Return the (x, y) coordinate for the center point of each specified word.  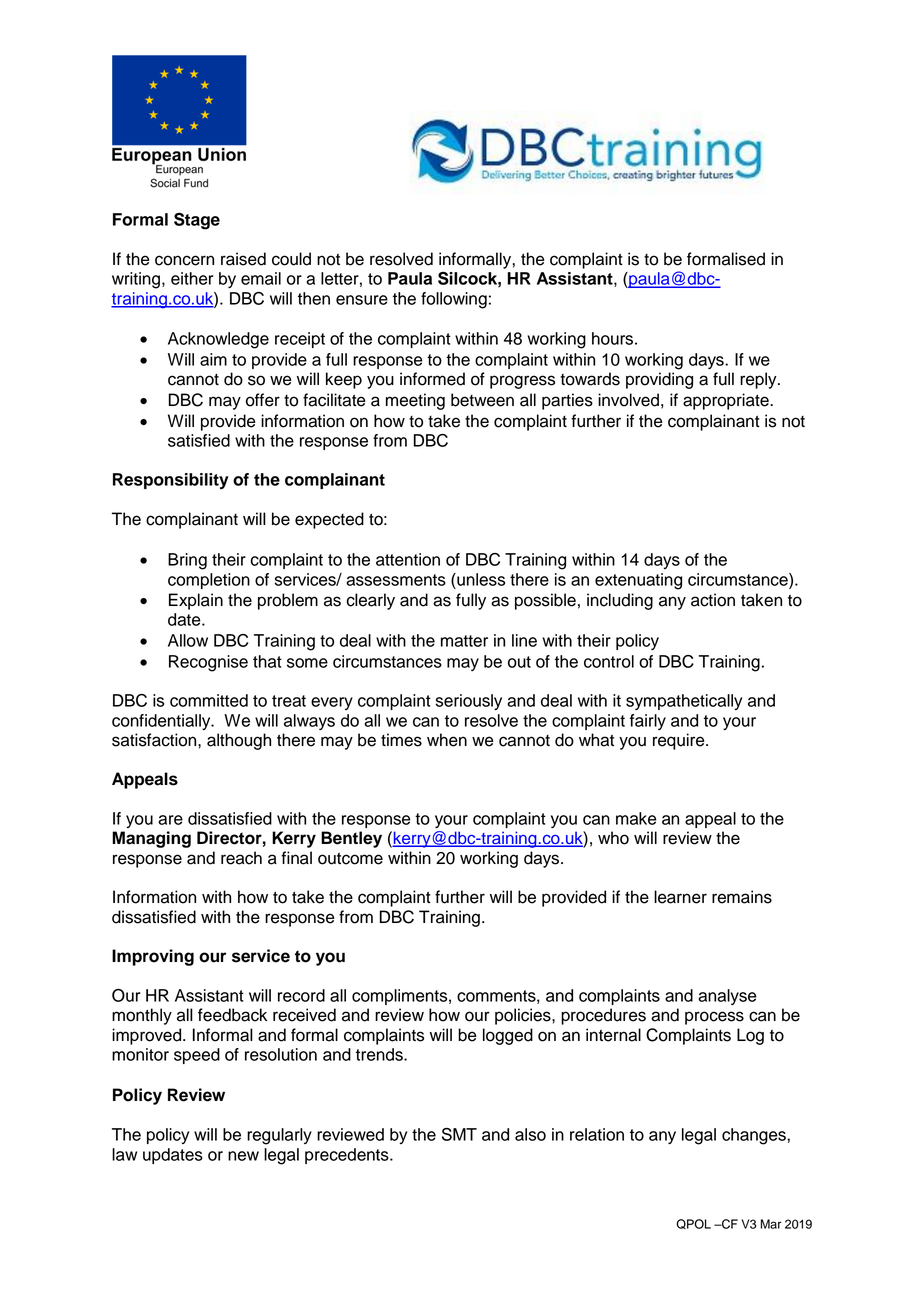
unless (480, 579)
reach (241, 858)
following (454, 300)
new (243, 1156)
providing (659, 380)
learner (680, 897)
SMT (459, 1134)
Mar (771, 1224)
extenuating (638, 581)
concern (184, 260)
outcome (350, 859)
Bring (187, 561)
